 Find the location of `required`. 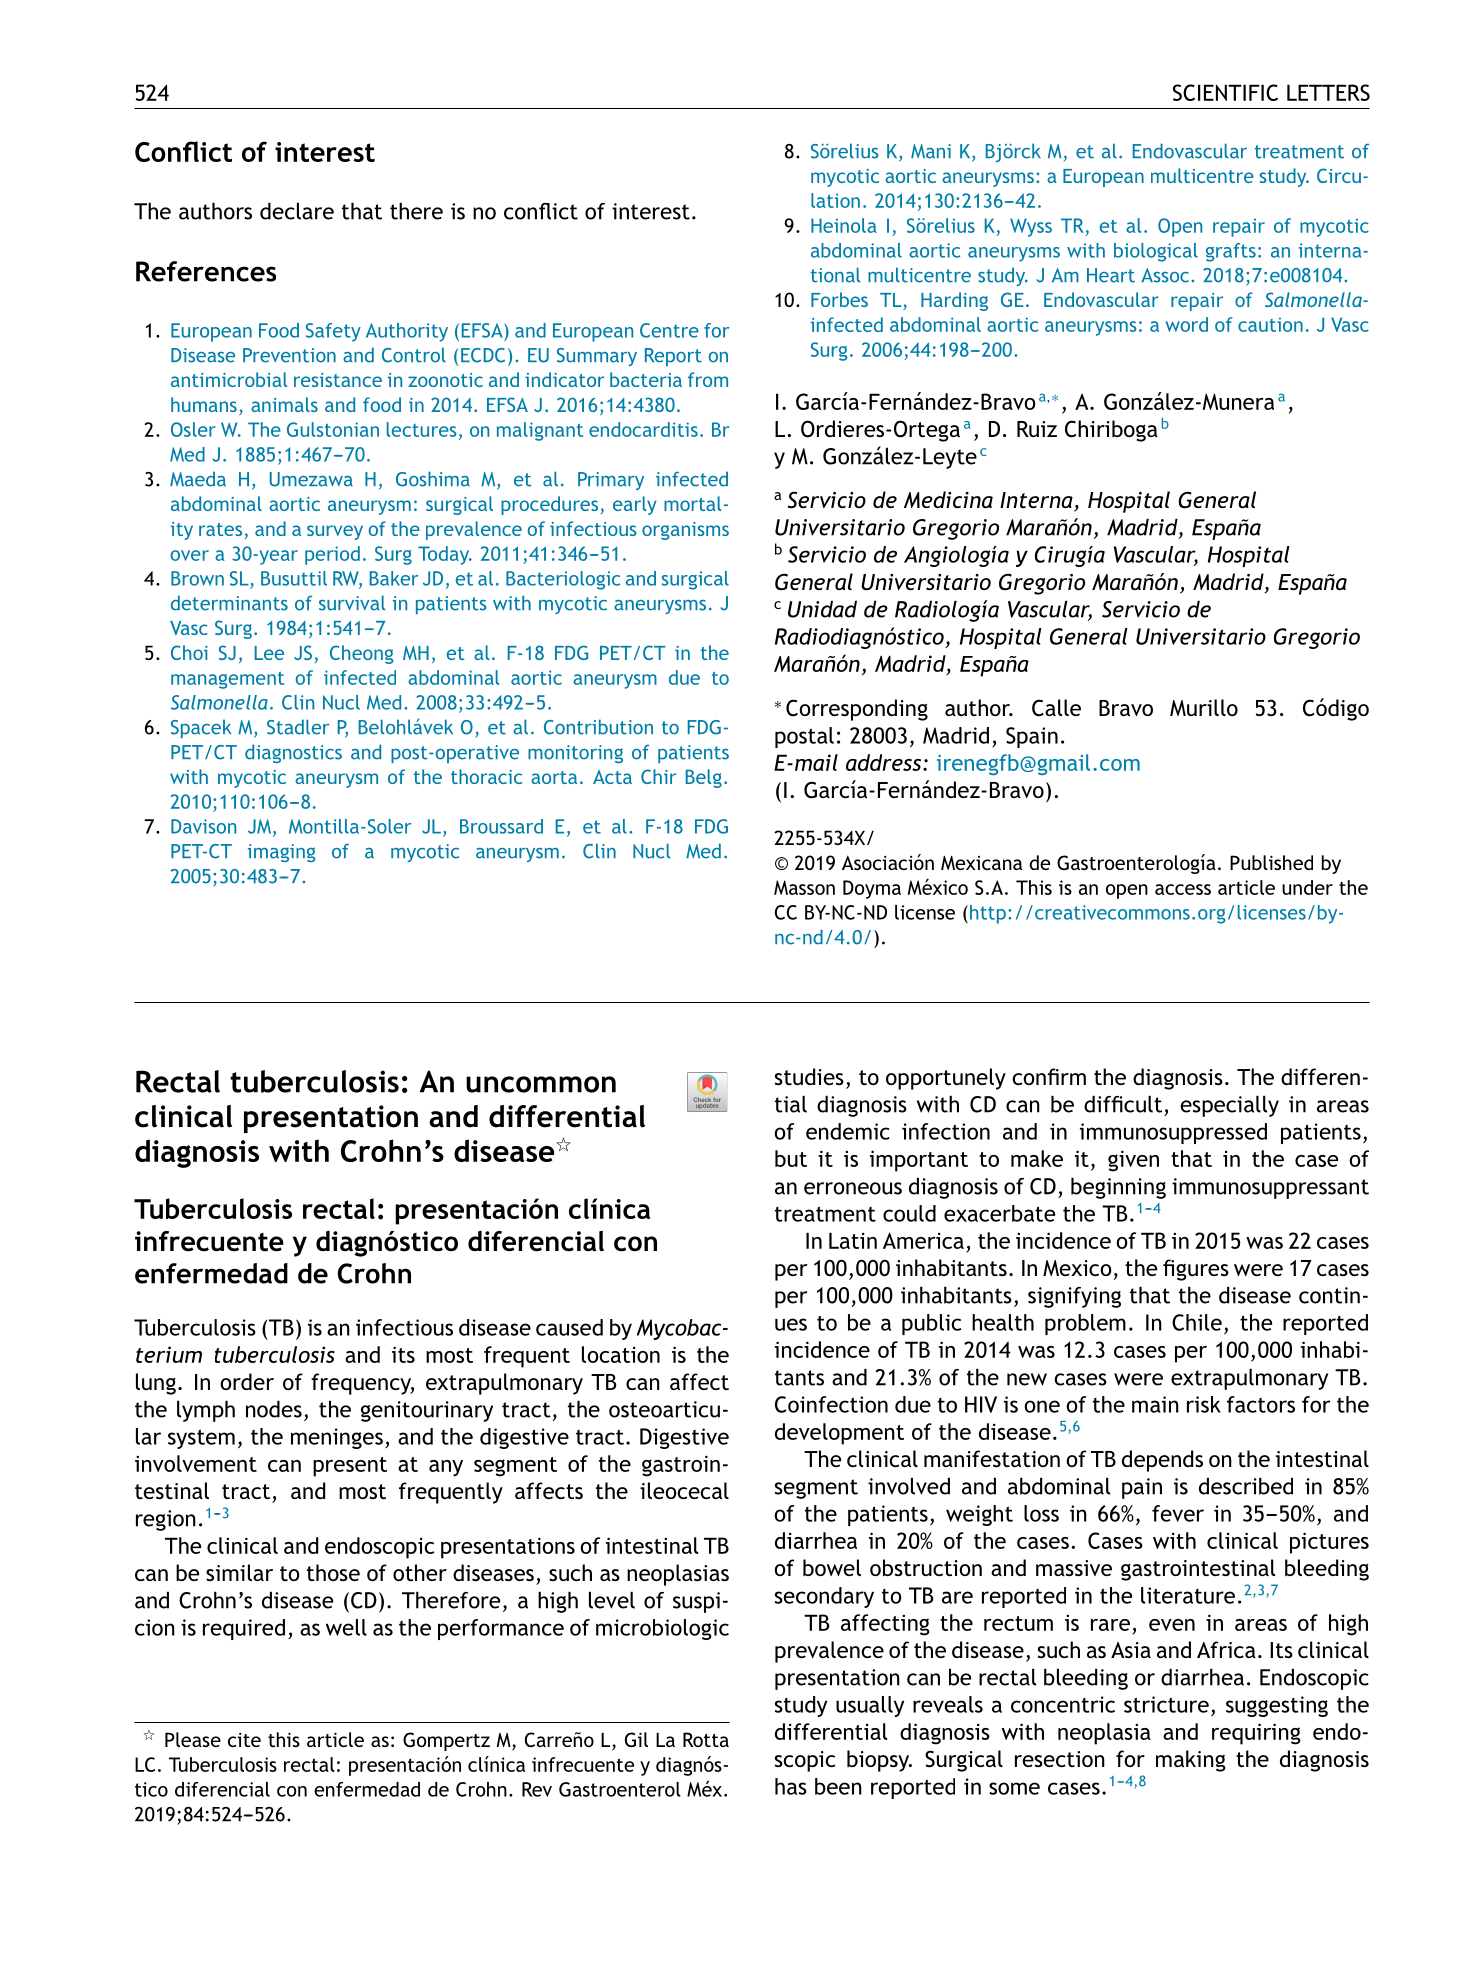

required is located at coordinates (244, 1629).
